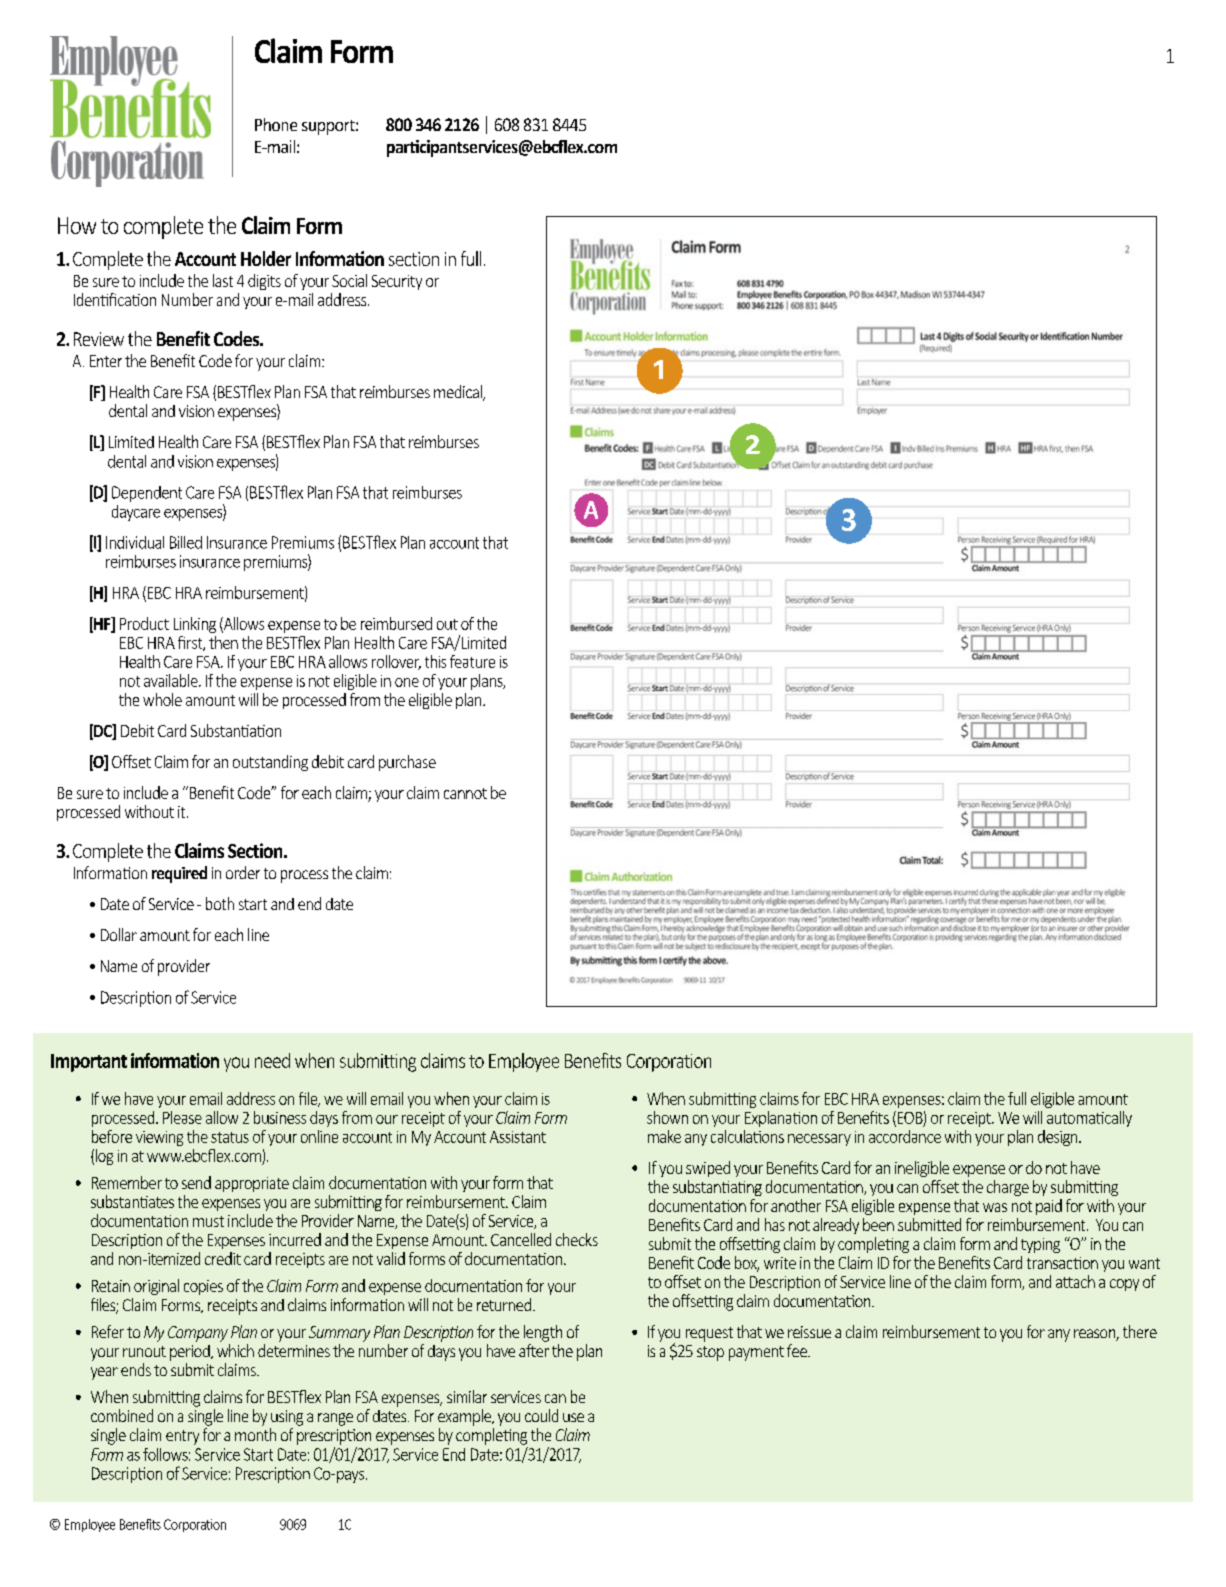 Image resolution: width=1226 pixels, height=1587 pixels. I want to click on Phone, so click(276, 124).
